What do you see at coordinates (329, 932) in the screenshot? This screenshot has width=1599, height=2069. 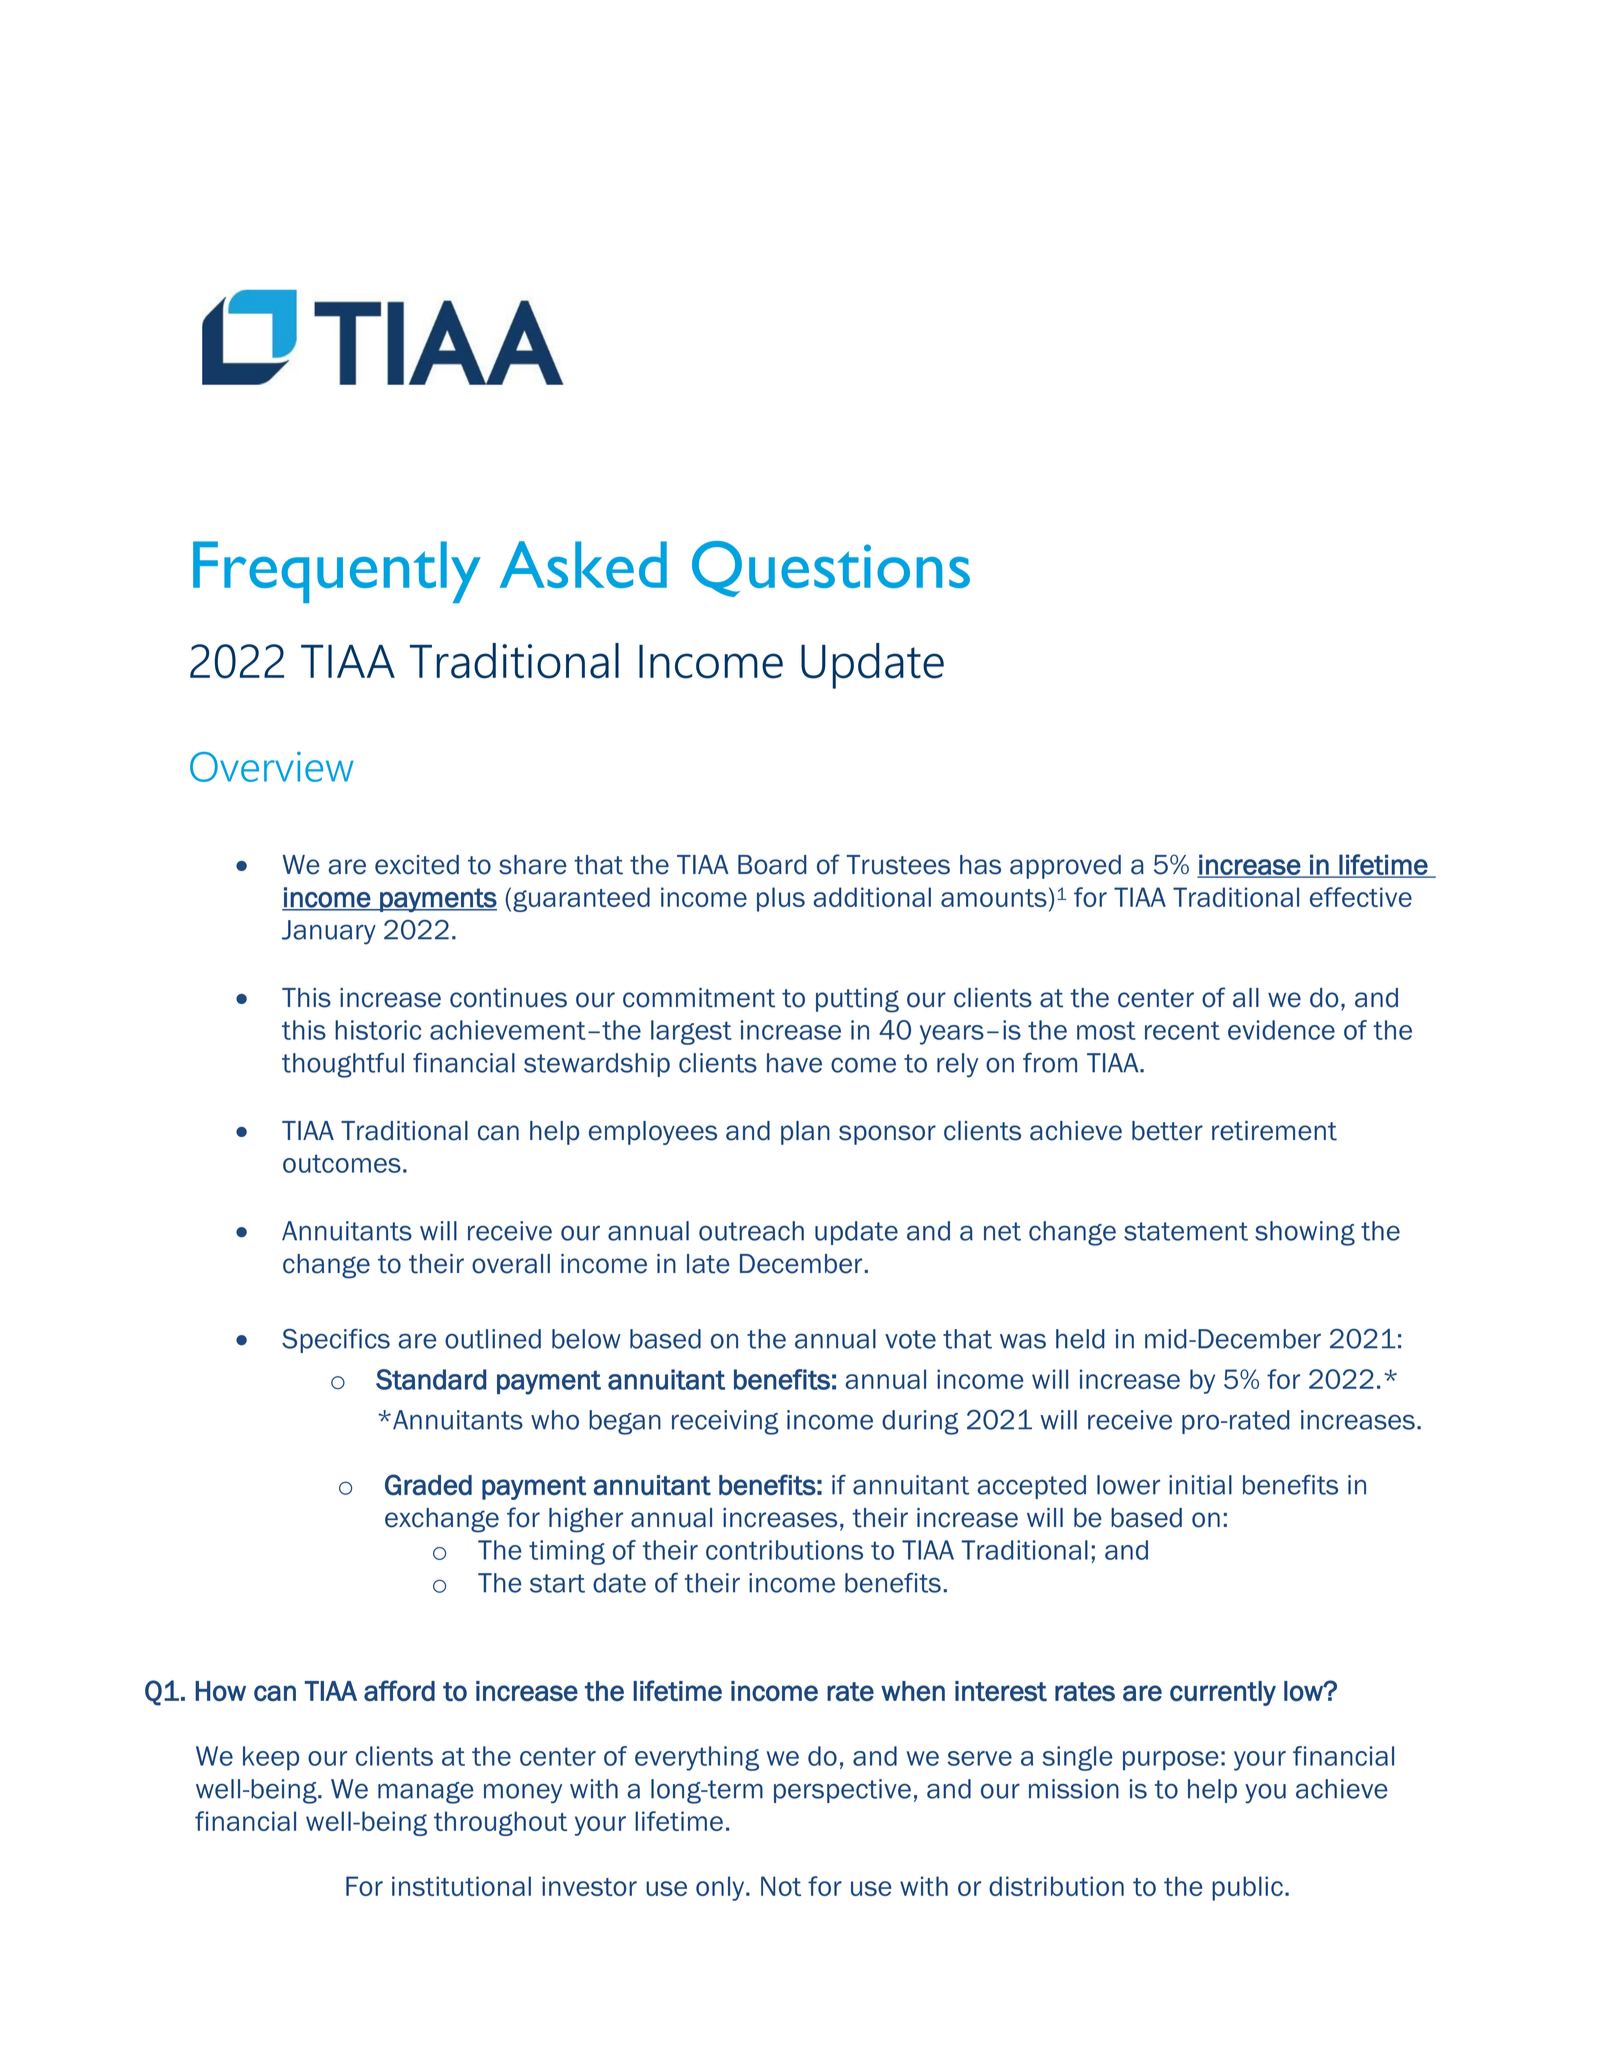 I see `January` at bounding box center [329, 932].
